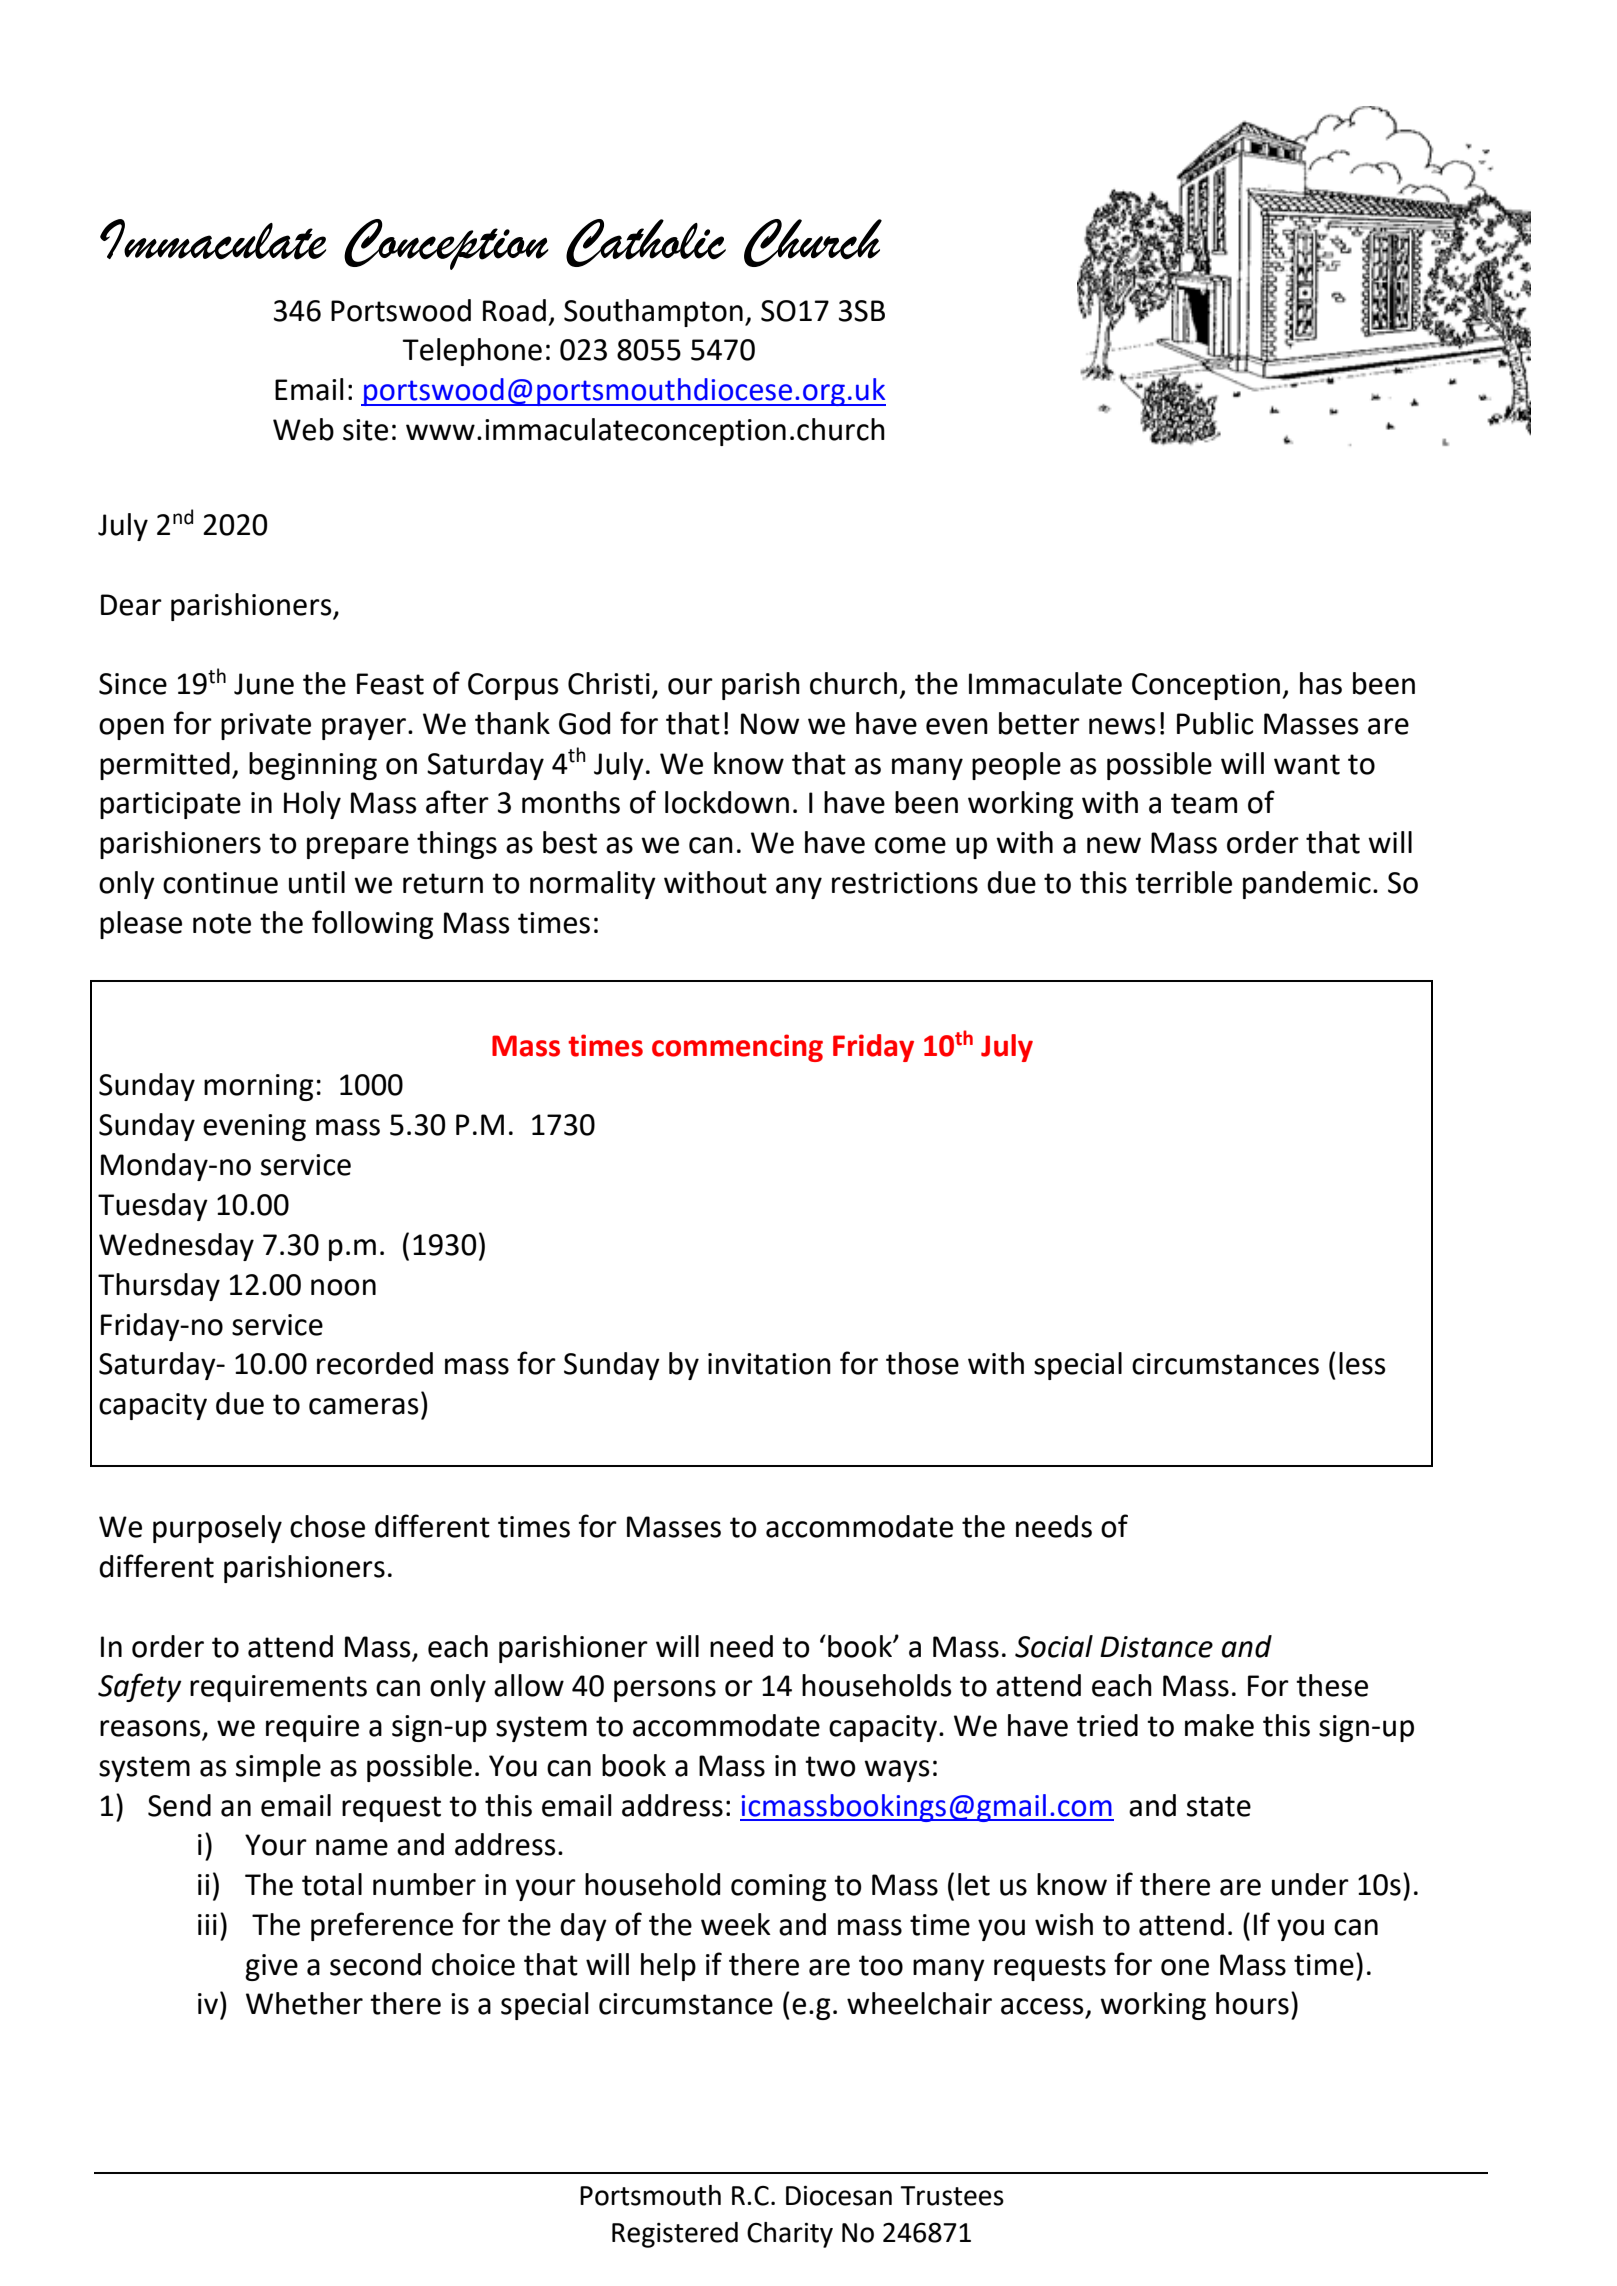  What do you see at coordinates (1362, 1363) in the screenshot?
I see `less` at bounding box center [1362, 1363].
